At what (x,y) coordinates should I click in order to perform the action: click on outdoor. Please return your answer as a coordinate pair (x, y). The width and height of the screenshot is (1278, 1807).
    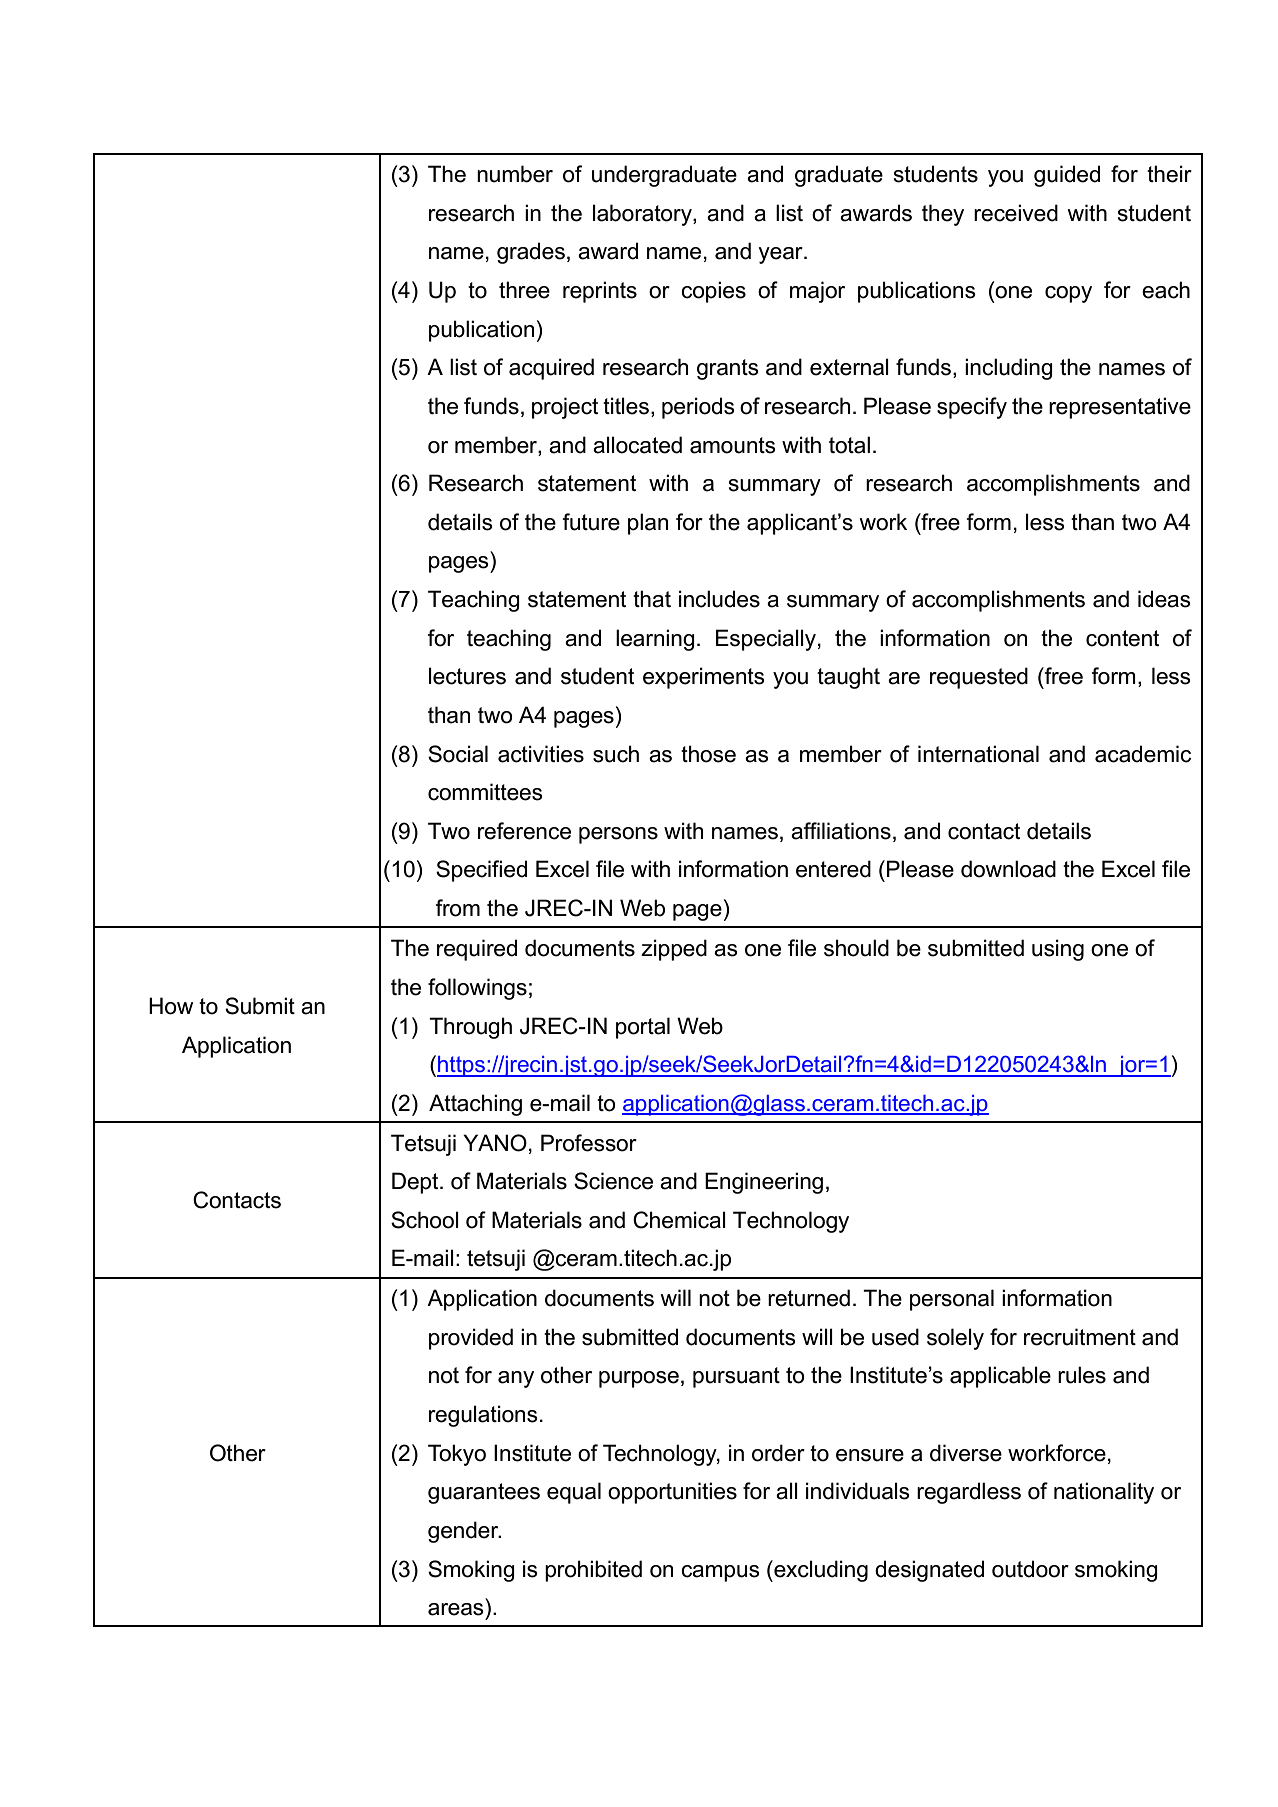
    Looking at the image, I should click on (1030, 1569).
